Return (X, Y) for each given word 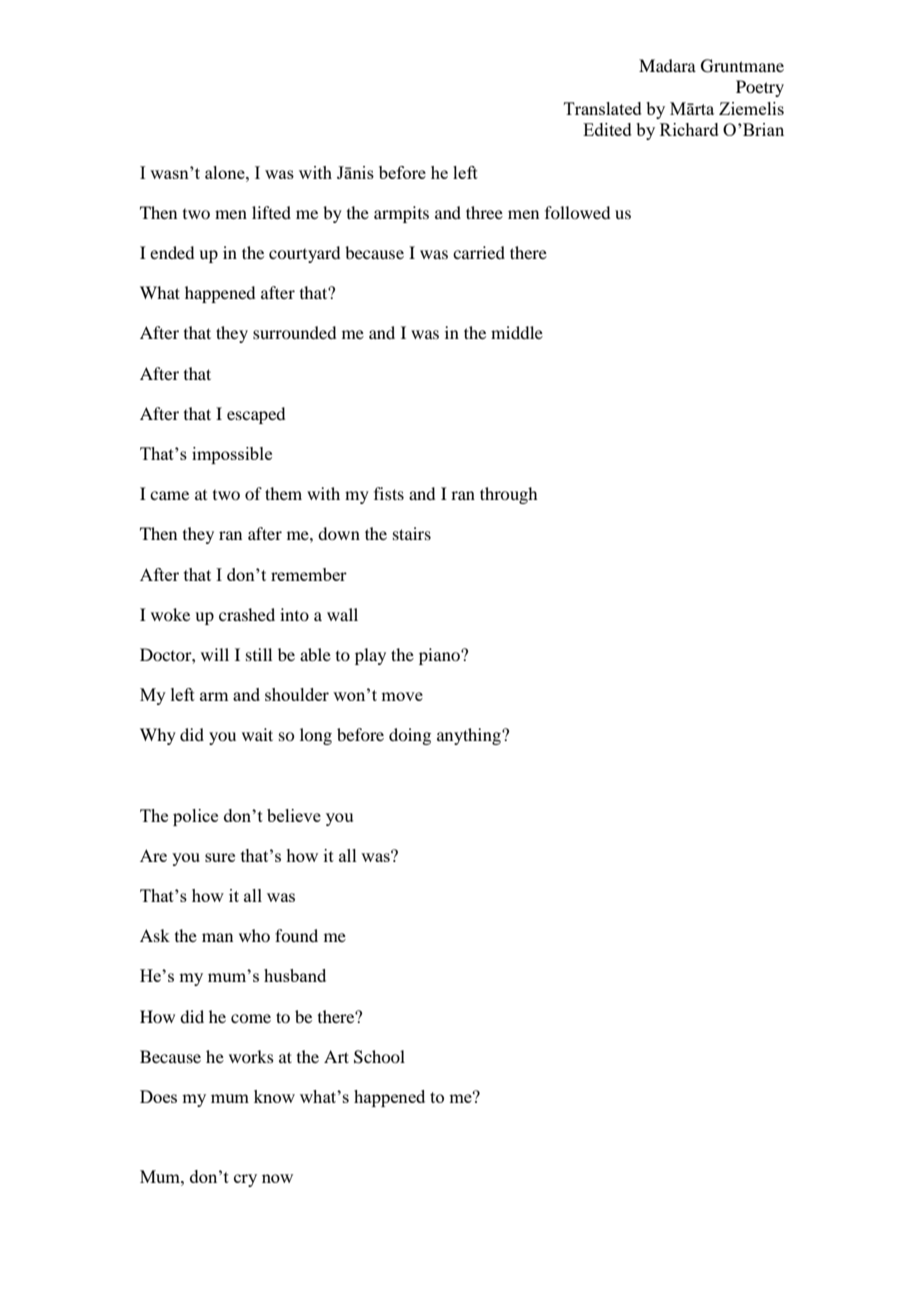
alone (226, 172)
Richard (689, 129)
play (370, 656)
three (484, 212)
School (379, 1057)
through (508, 495)
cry (245, 1180)
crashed (247, 614)
